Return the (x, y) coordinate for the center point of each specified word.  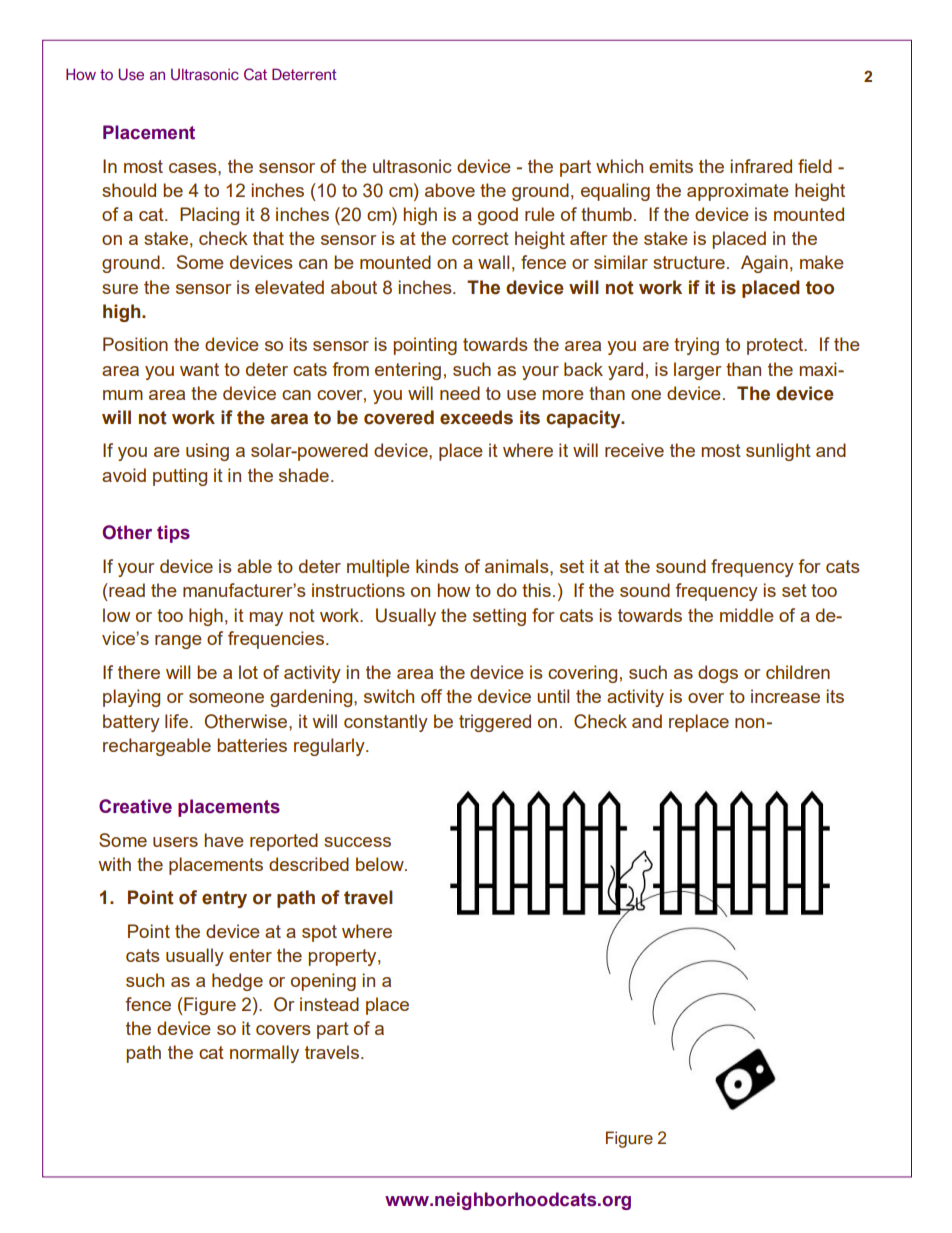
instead (329, 1004)
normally (264, 1054)
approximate (738, 192)
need (460, 393)
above (450, 190)
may (266, 619)
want (199, 369)
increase (785, 696)
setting (499, 617)
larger (697, 371)
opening (323, 982)
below (381, 864)
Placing (209, 216)
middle (747, 615)
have (224, 840)
